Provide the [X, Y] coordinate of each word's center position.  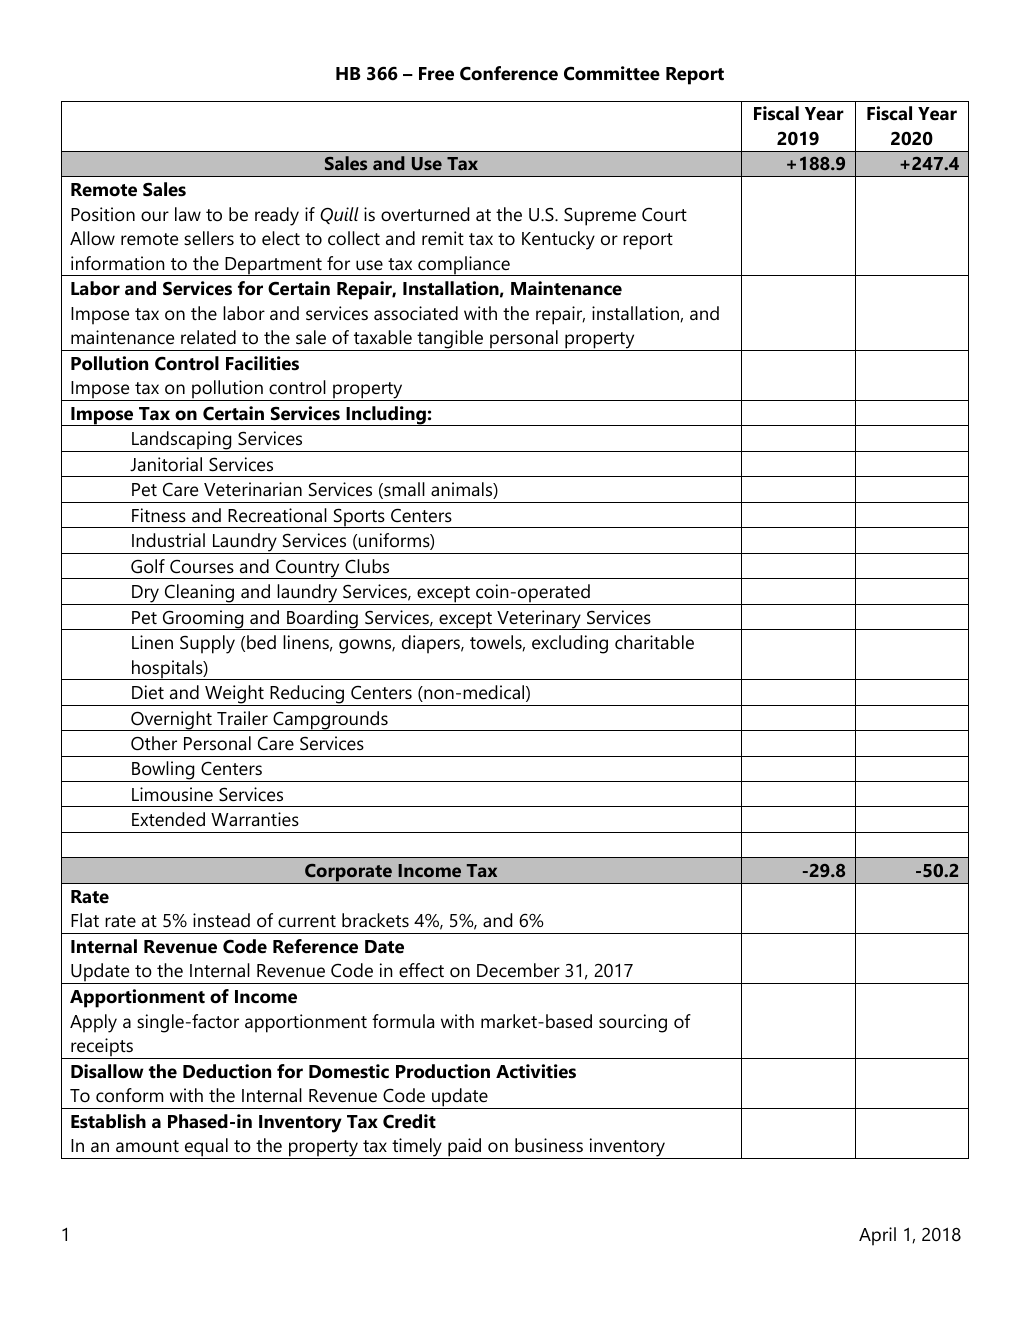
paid [465, 1148]
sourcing [633, 1023]
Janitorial [166, 464]
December [518, 970]
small [403, 490]
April [877, 1236]
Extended [168, 819]
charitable [654, 642]
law [188, 214]
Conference [509, 73]
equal [206, 1148]
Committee [612, 73]
